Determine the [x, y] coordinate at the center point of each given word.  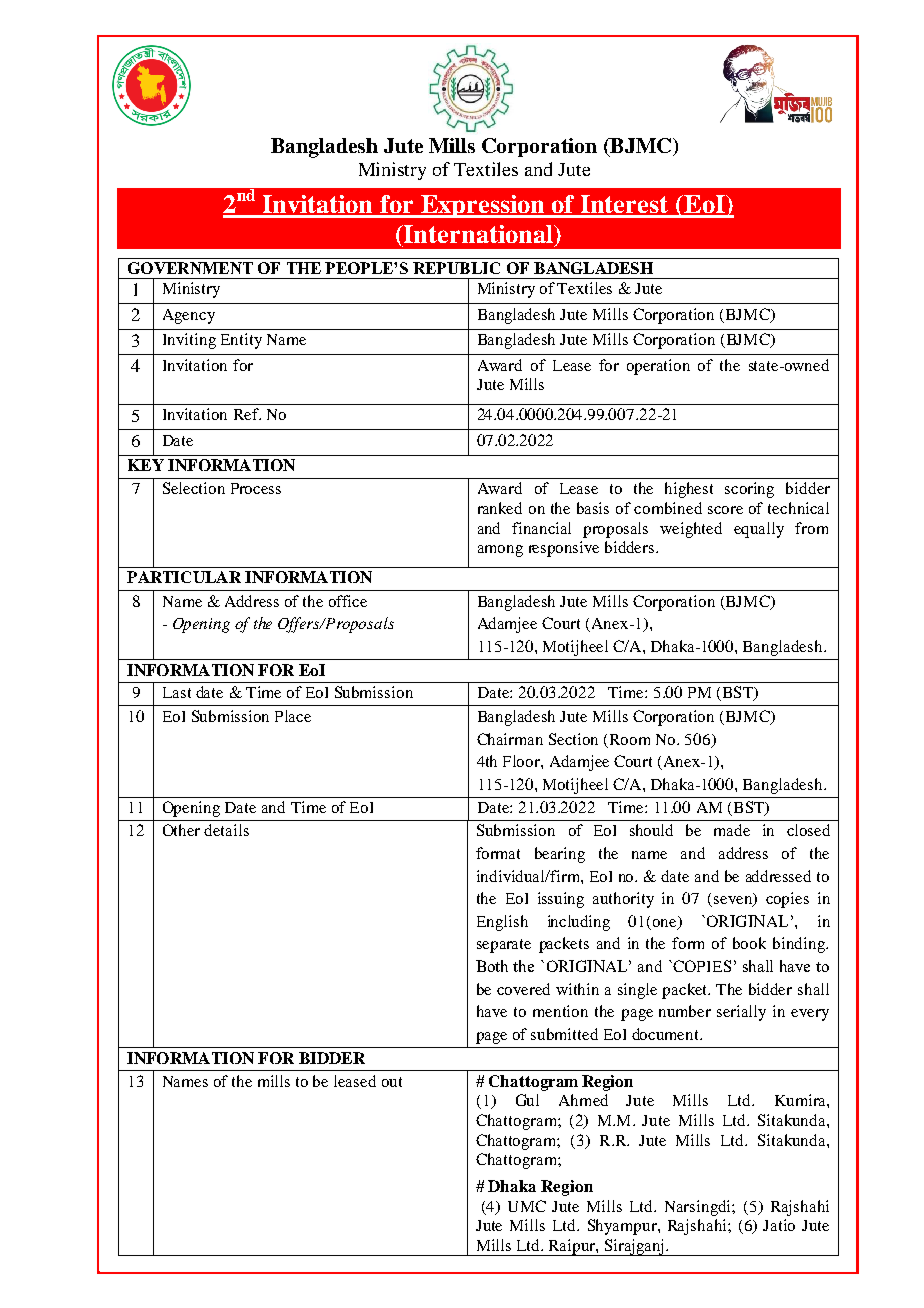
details [226, 830]
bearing [560, 855]
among [500, 551]
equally [759, 530]
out [392, 1082]
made [732, 830]
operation [658, 367]
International [478, 234]
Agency [189, 316]
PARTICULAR [184, 577]
